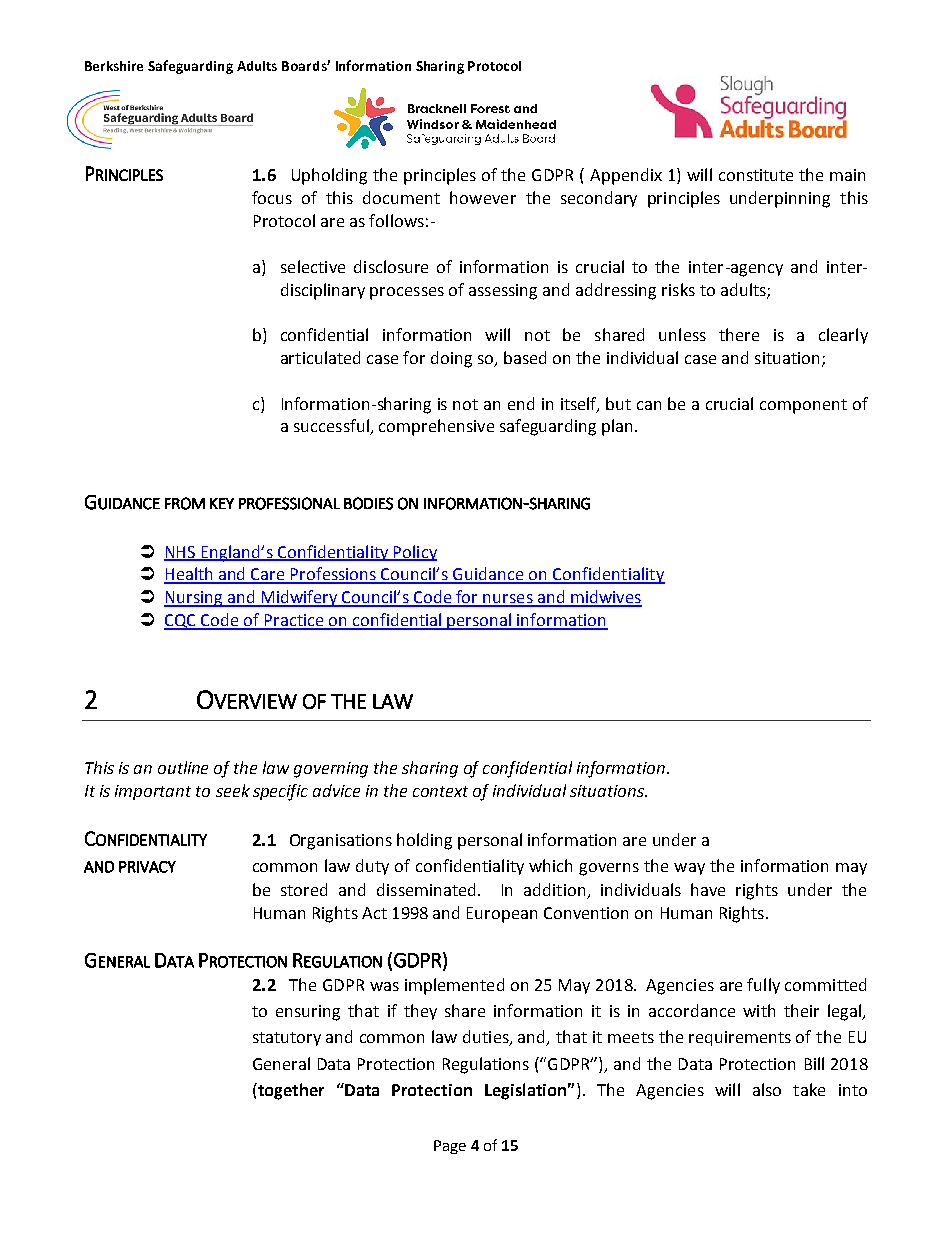 Image resolution: width=952 pixels, height=1233 pixels. I want to click on constitute, so click(756, 175).
